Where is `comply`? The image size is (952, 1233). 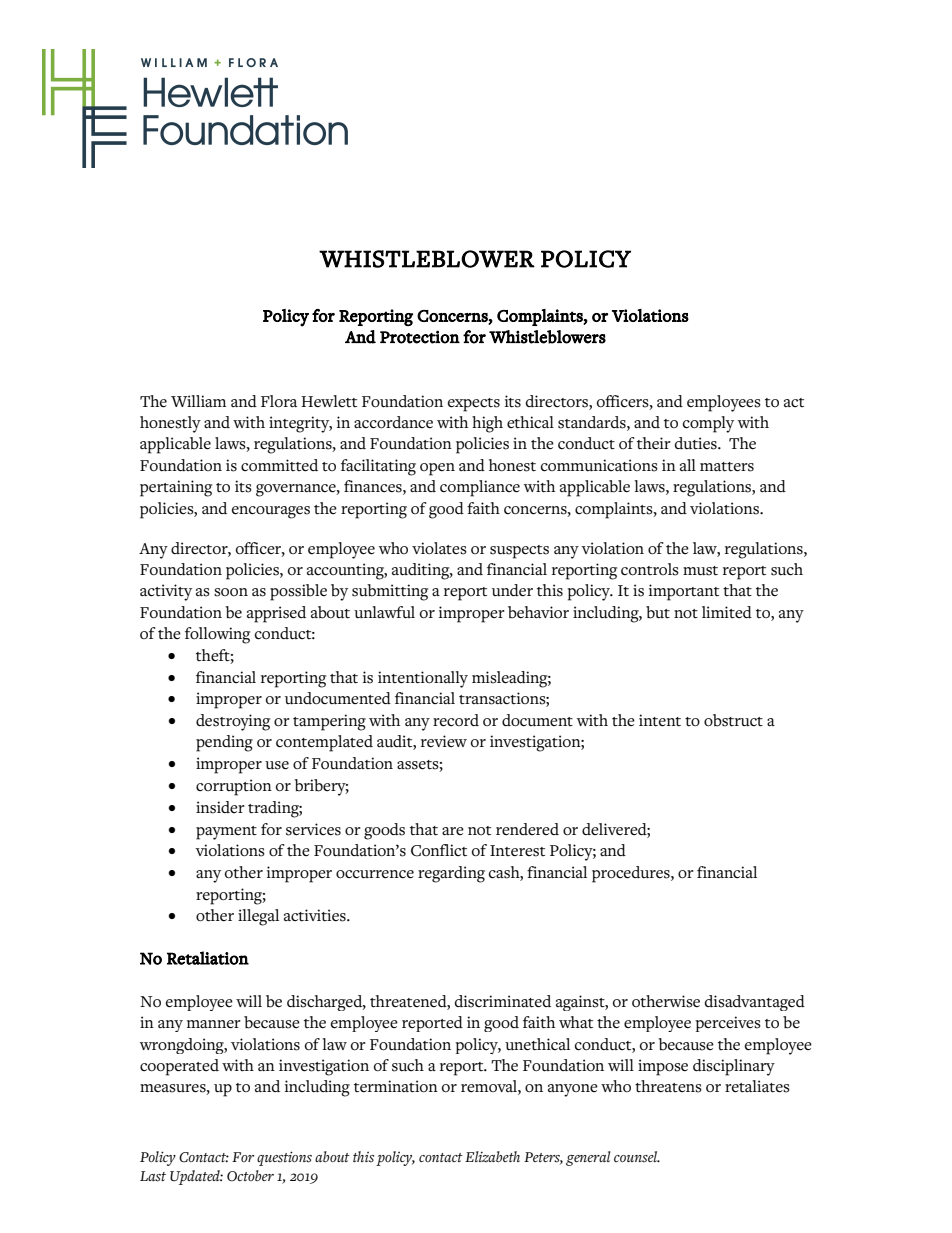
comply is located at coordinates (708, 424).
